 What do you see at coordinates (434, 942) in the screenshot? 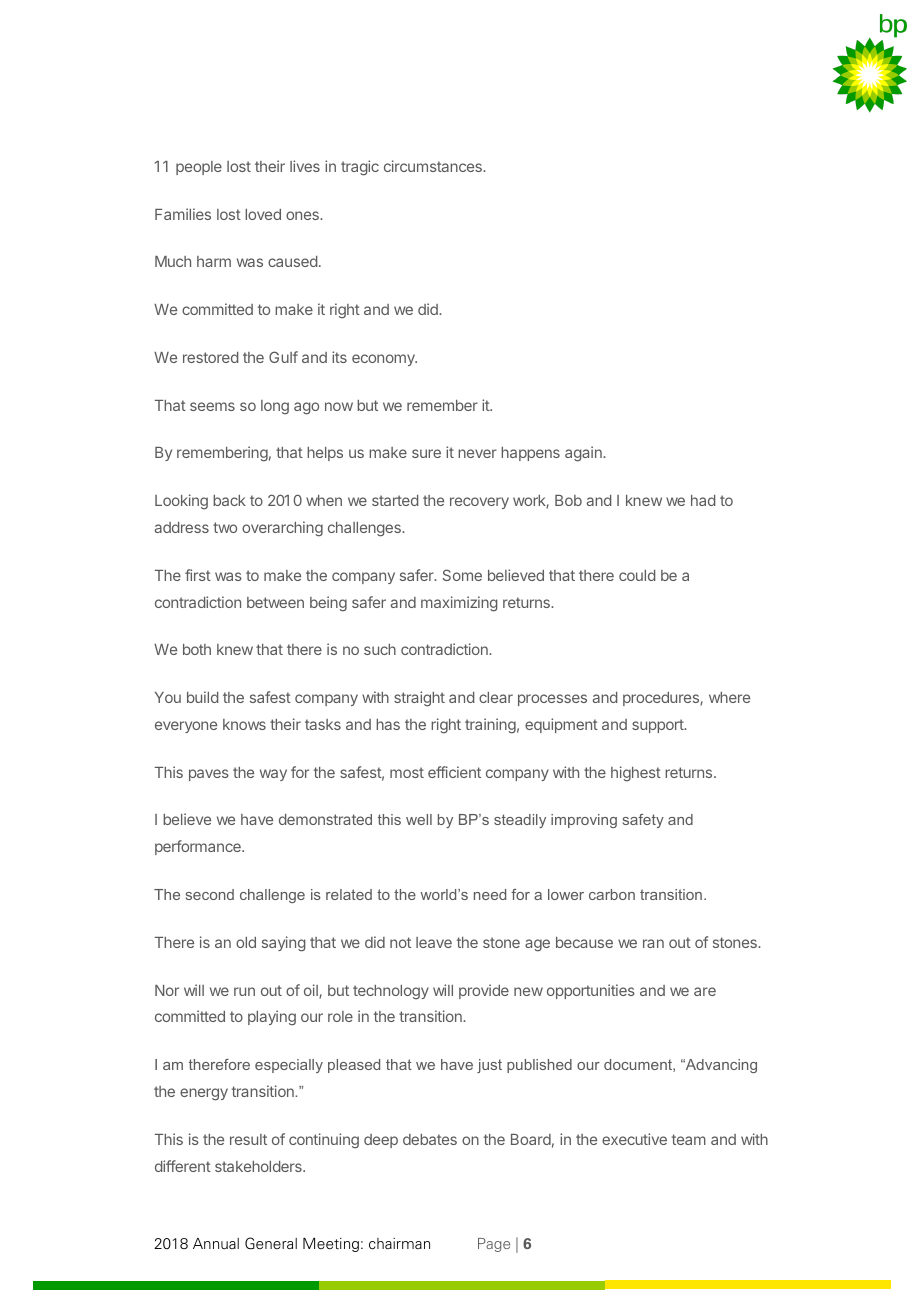
I see `leave` at bounding box center [434, 942].
